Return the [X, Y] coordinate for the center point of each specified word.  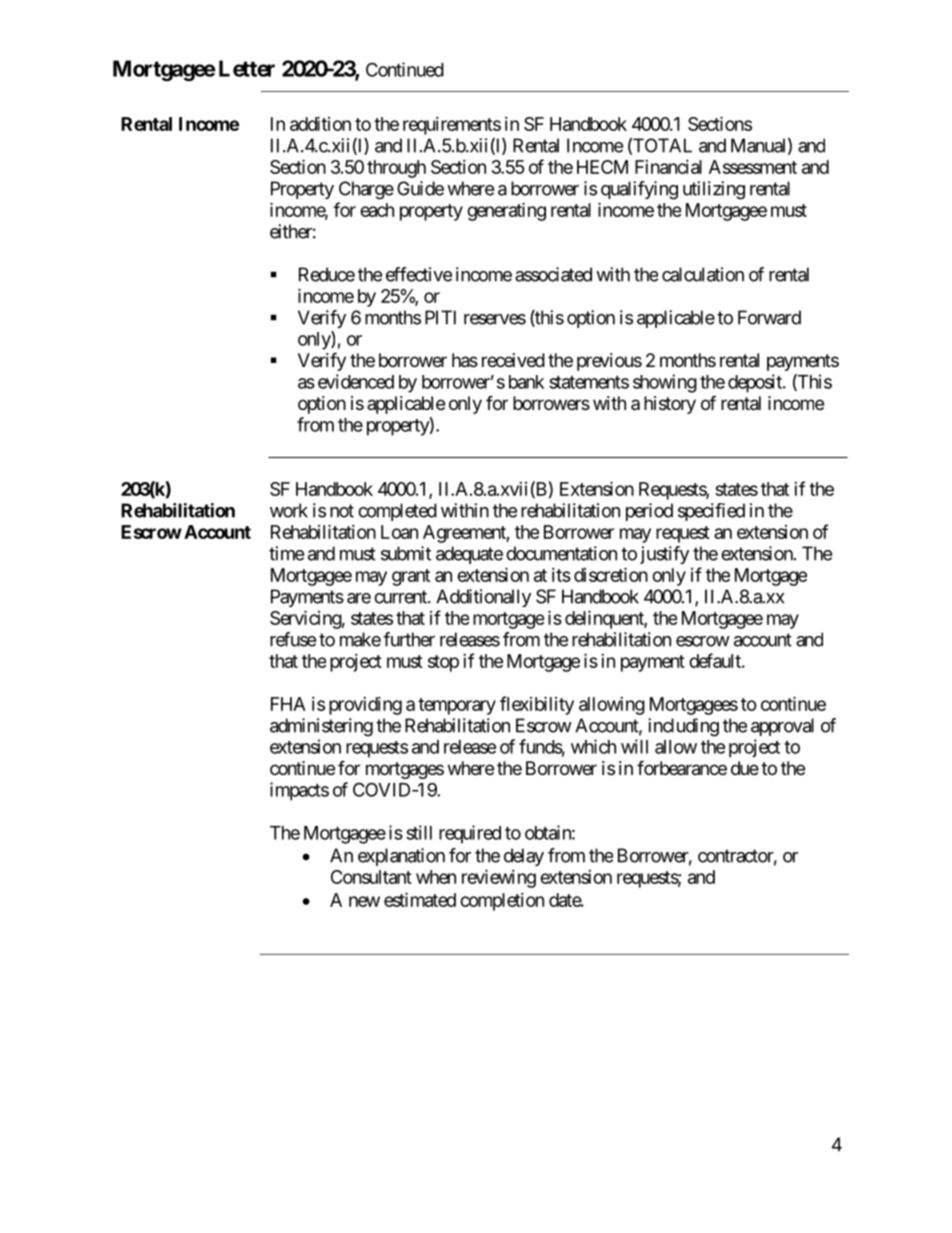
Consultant [371, 877]
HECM [602, 167]
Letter [247, 68]
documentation [561, 553]
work [289, 510]
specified [711, 512]
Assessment [753, 167]
